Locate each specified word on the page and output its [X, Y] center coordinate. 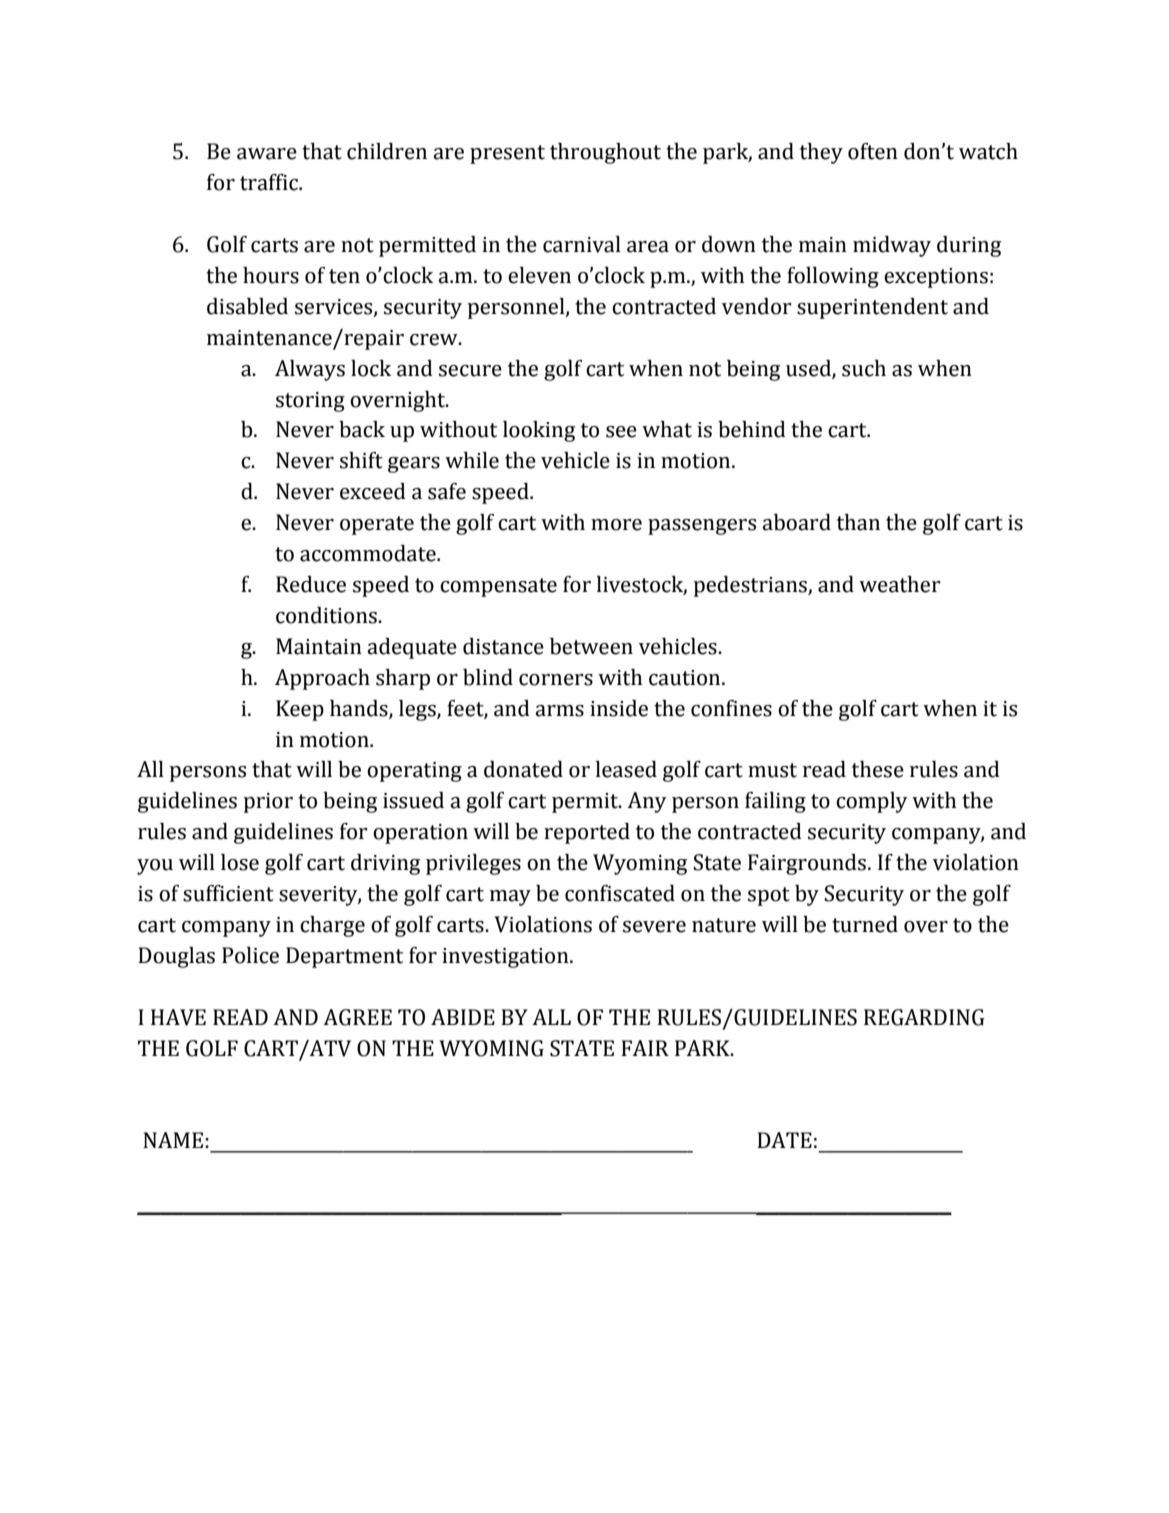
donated [523, 769]
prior [268, 803]
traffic [270, 182]
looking [539, 431]
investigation [506, 958]
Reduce [311, 584]
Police [250, 955]
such [864, 368]
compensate [498, 587]
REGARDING [924, 1017]
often [873, 151]
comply [872, 802]
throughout [605, 153]
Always [310, 370]
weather [900, 584]
